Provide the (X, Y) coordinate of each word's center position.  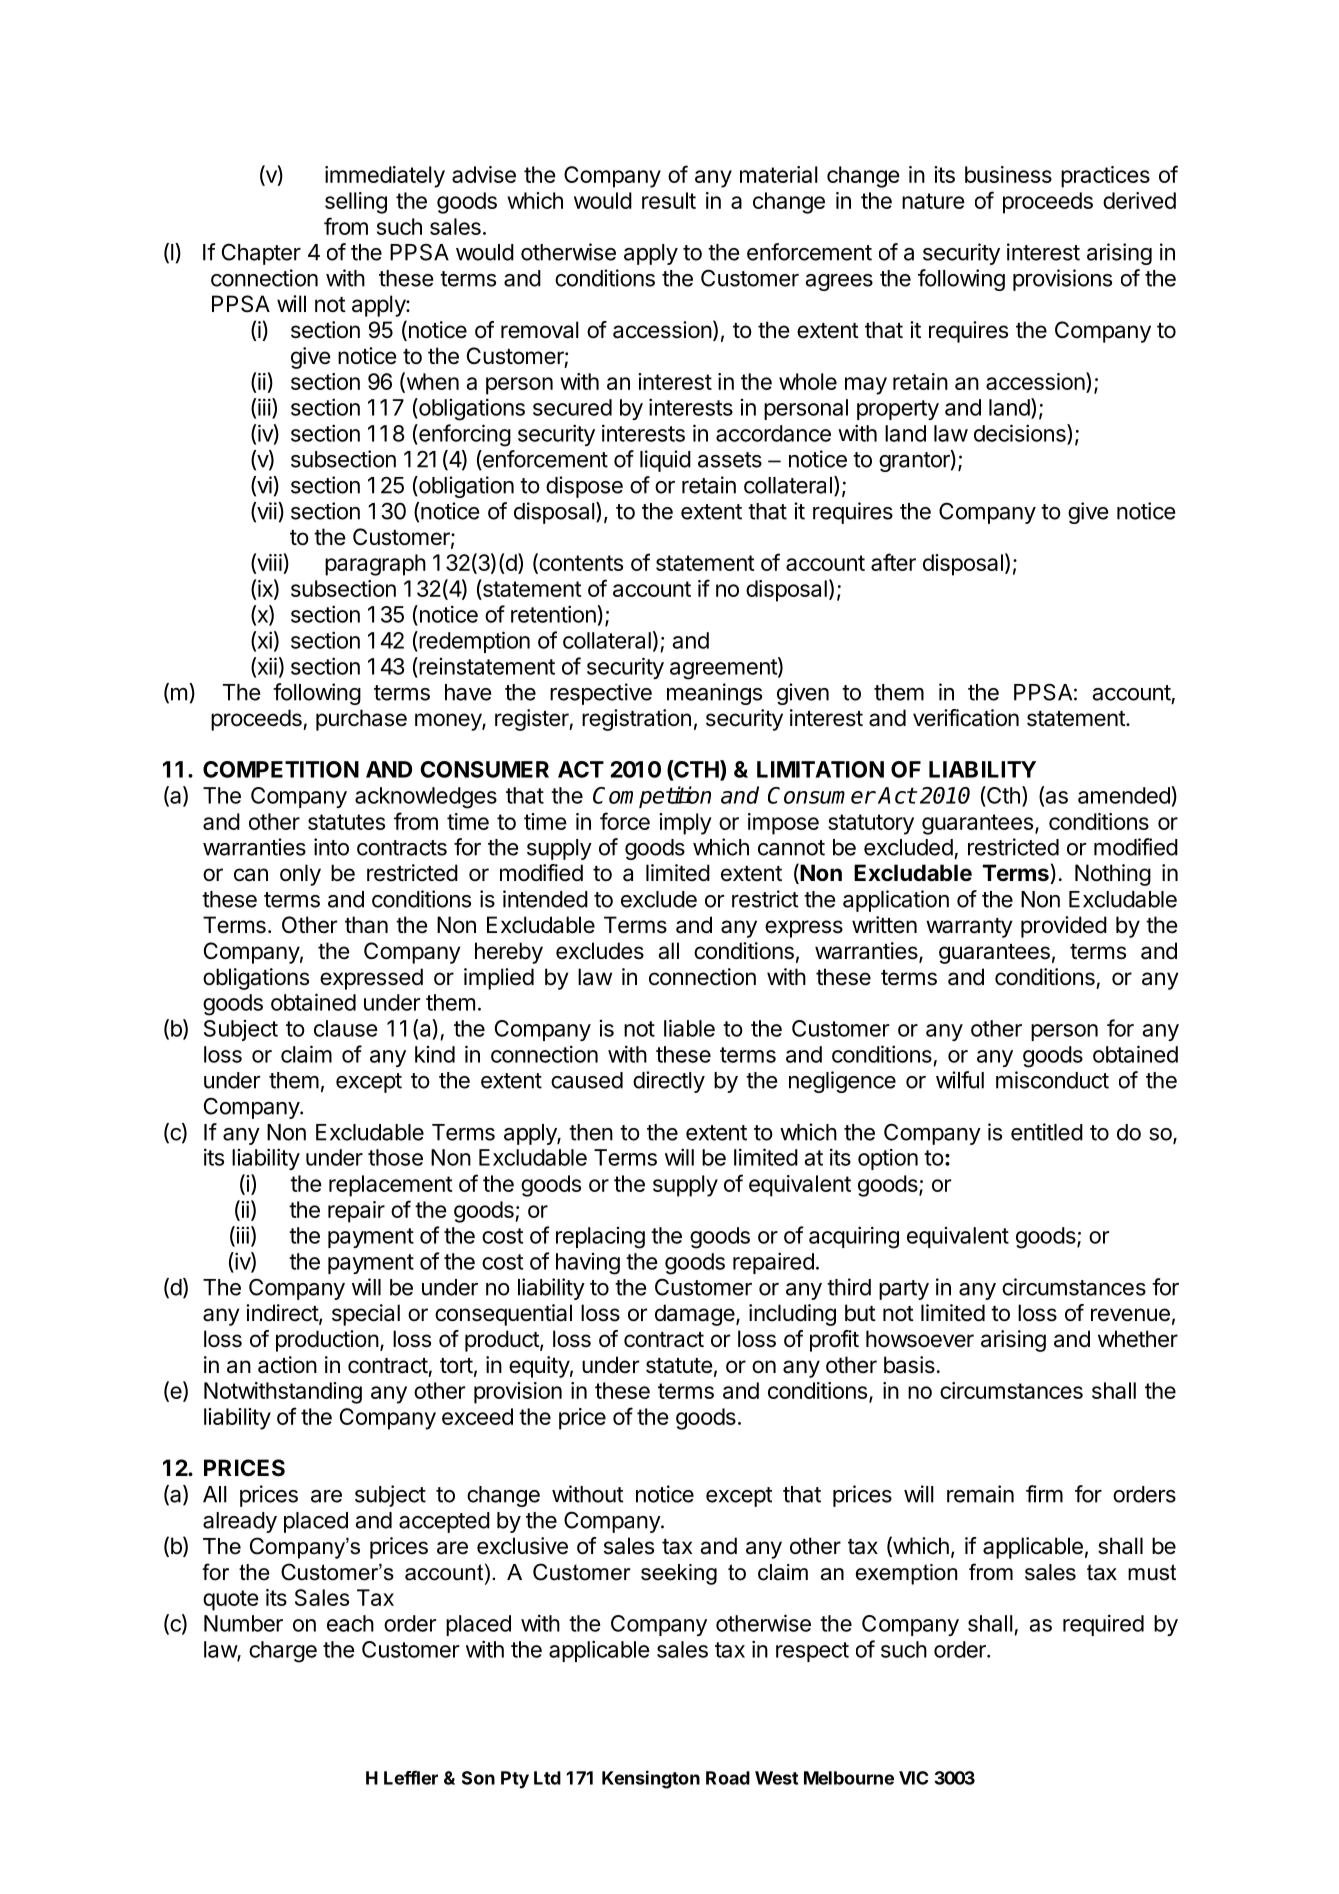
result (669, 200)
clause (346, 1028)
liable (689, 1028)
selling (356, 203)
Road (728, 1778)
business (1008, 174)
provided (1064, 927)
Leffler (411, 1777)
